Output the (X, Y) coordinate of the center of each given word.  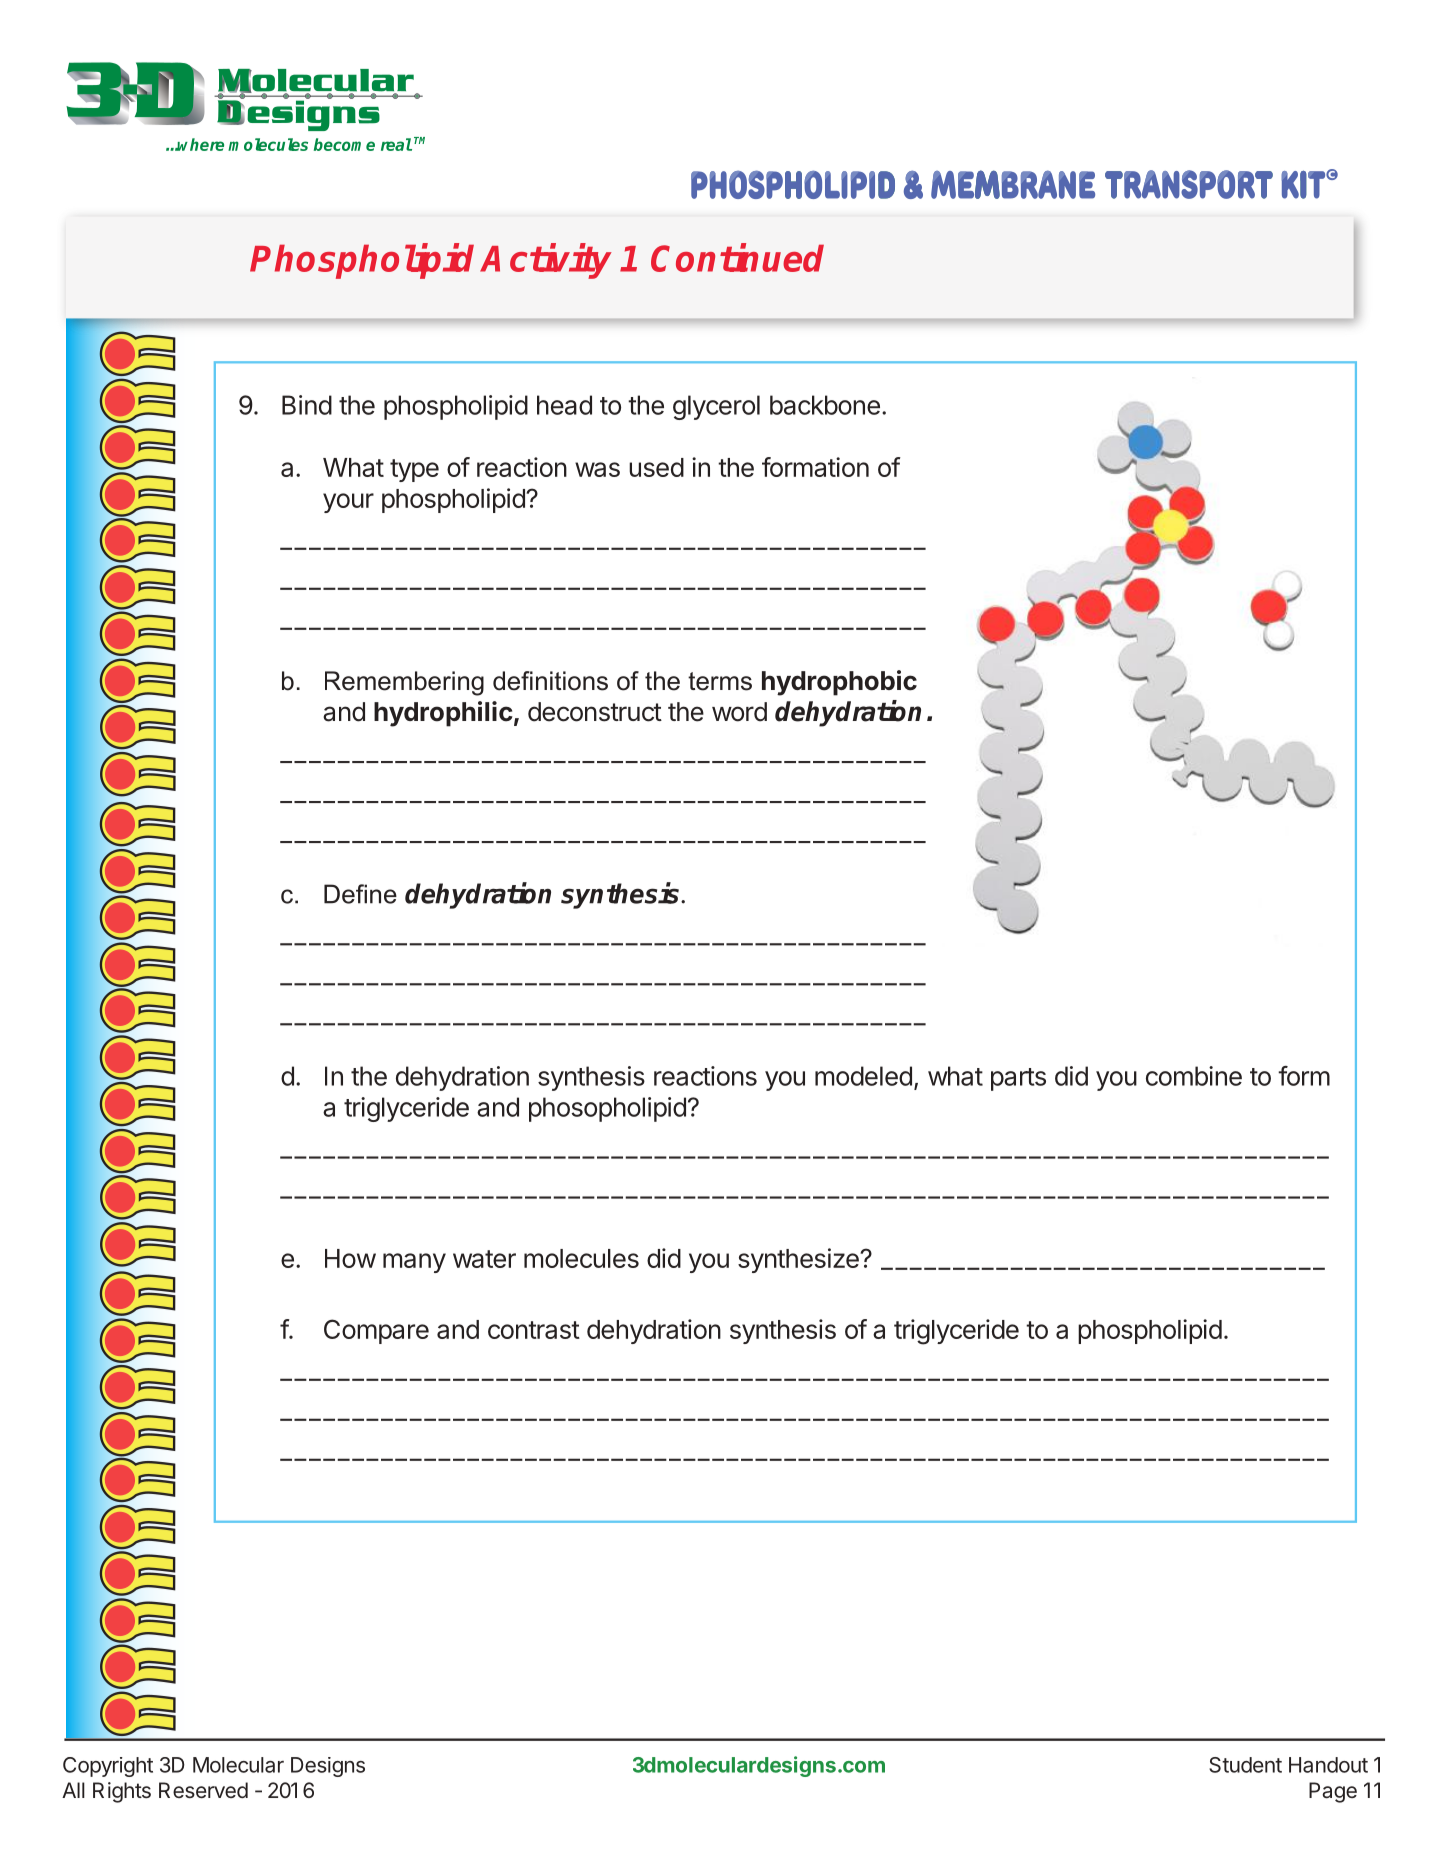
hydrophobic (839, 683)
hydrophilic (443, 714)
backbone (825, 405)
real (396, 144)
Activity (546, 261)
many (414, 1263)
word (739, 712)
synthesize (799, 1260)
